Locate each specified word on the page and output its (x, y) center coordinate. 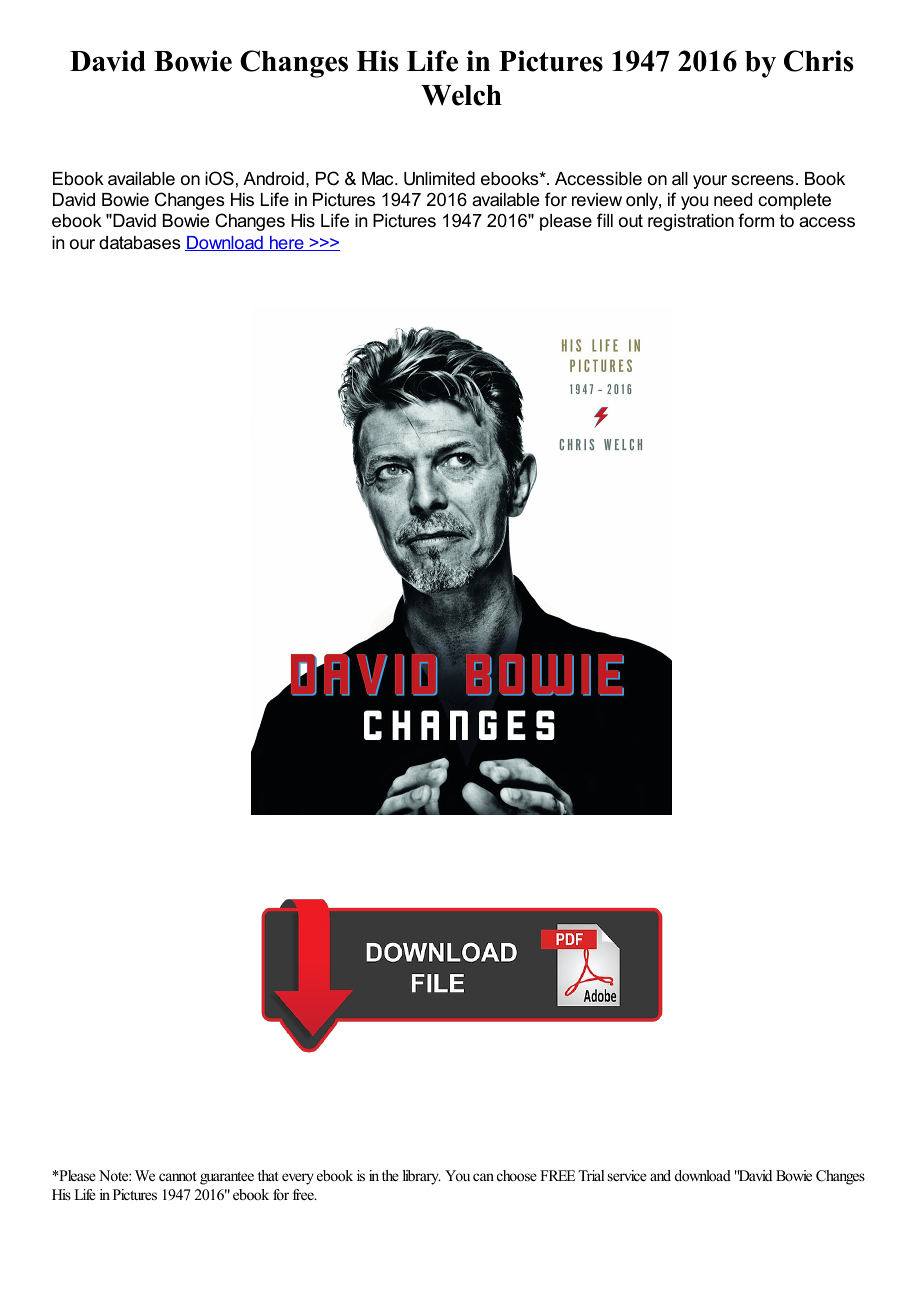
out (631, 220)
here (287, 243)
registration (691, 222)
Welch (461, 95)
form (756, 220)
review (597, 200)
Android (273, 178)
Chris (818, 61)
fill (605, 220)
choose (517, 1175)
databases (139, 243)
